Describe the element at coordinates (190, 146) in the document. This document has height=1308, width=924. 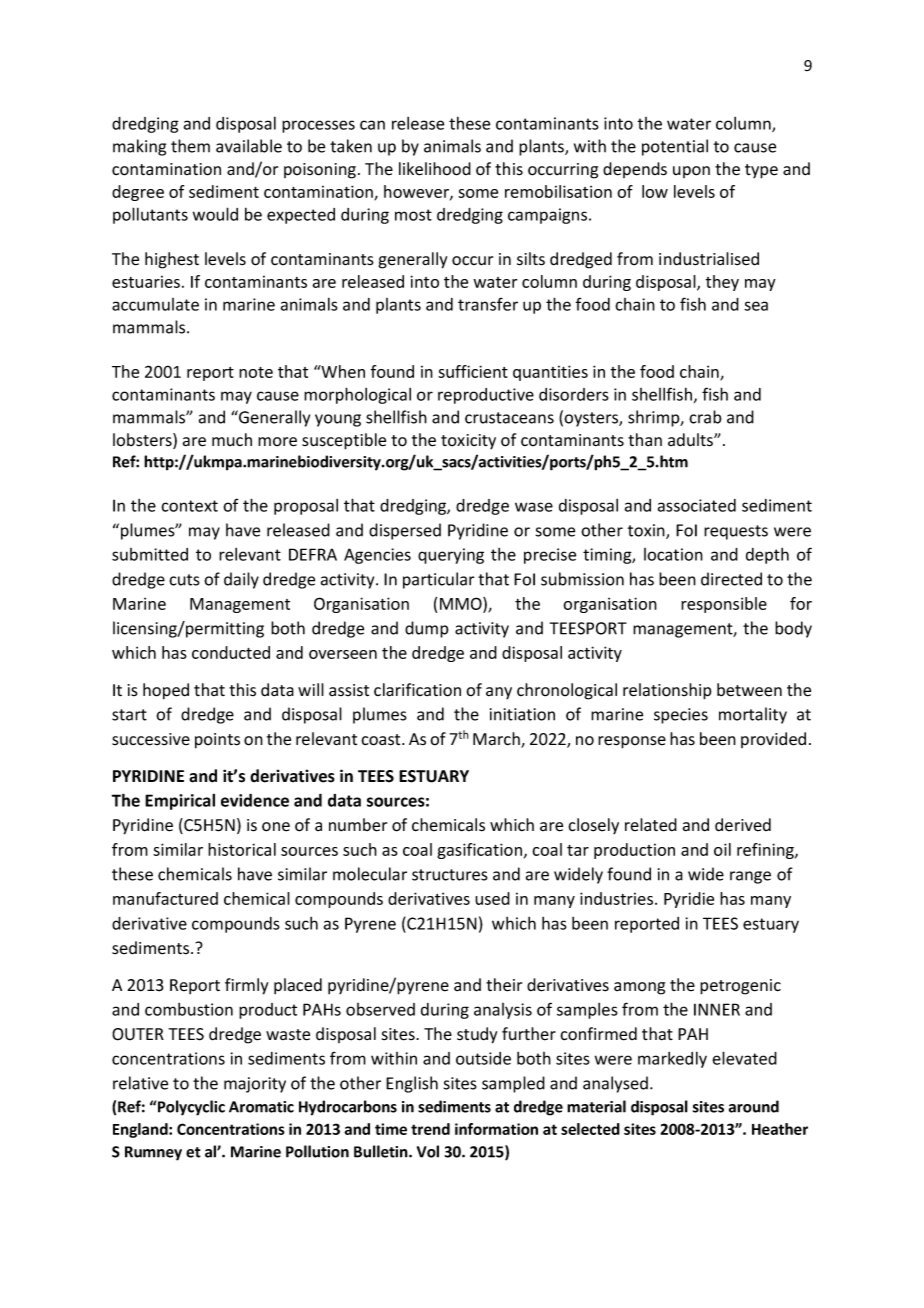
I see `them` at that location.
